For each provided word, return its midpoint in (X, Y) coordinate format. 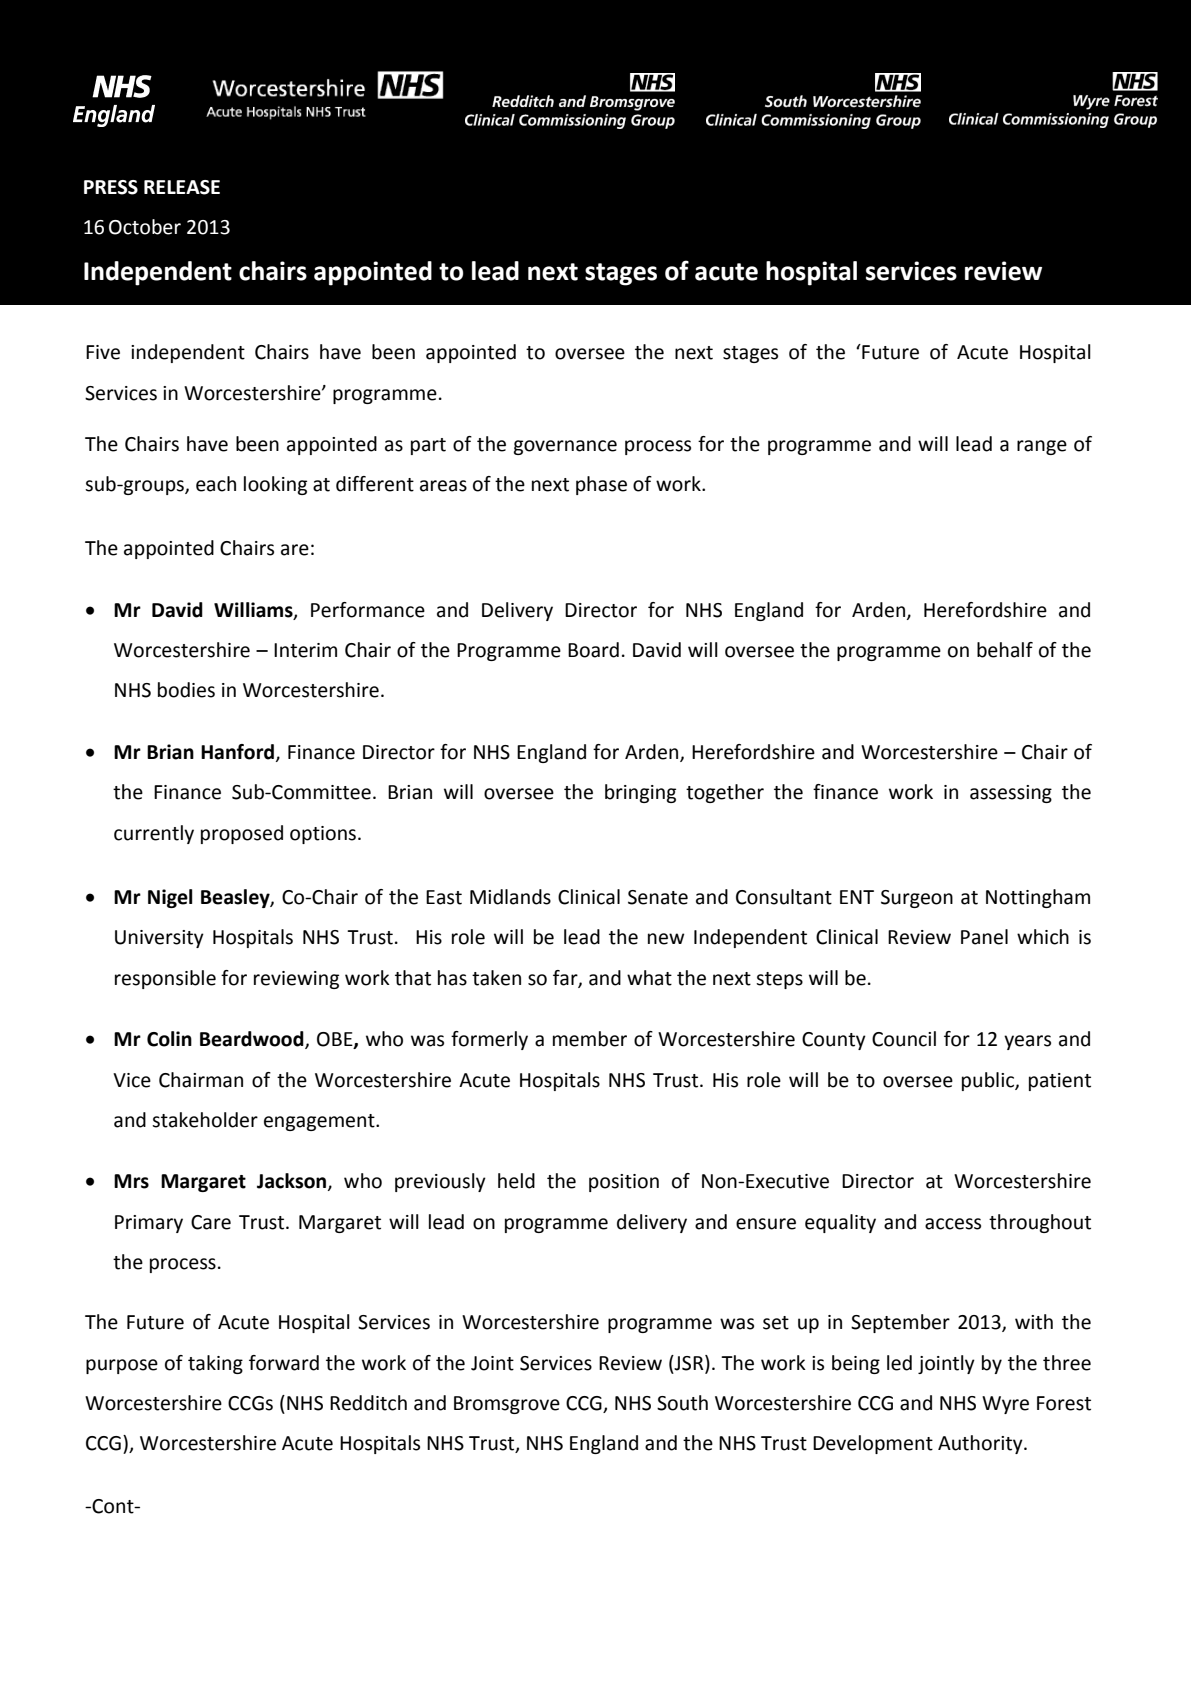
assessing (1011, 794)
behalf (1005, 650)
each (216, 484)
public (989, 1081)
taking (215, 1364)
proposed (242, 834)
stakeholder (205, 1120)
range (1042, 447)
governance (565, 447)
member (590, 1039)
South (682, 1403)
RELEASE (182, 187)
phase (601, 485)
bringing (640, 793)
